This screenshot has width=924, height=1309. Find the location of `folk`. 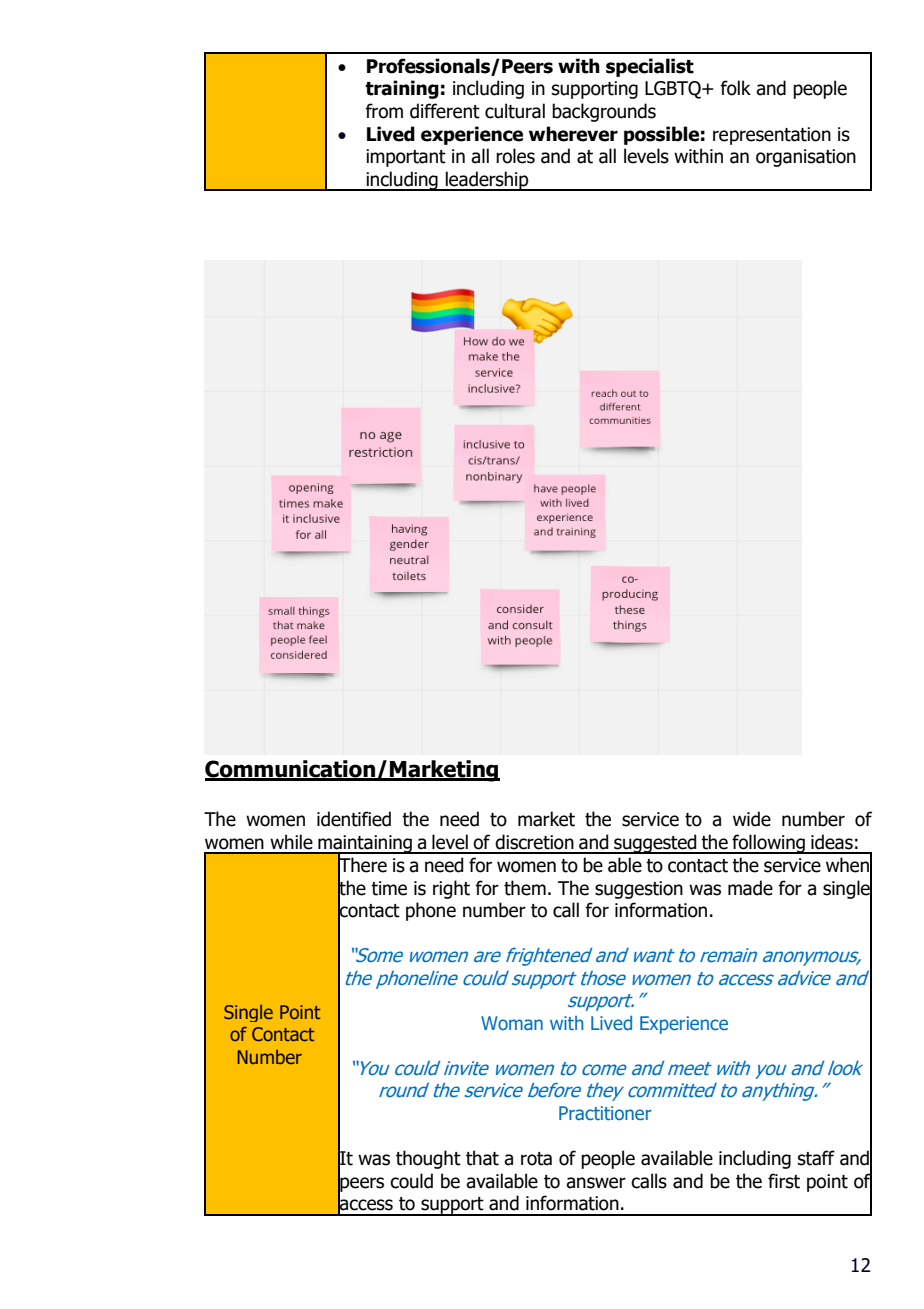

folk is located at coordinates (735, 88).
